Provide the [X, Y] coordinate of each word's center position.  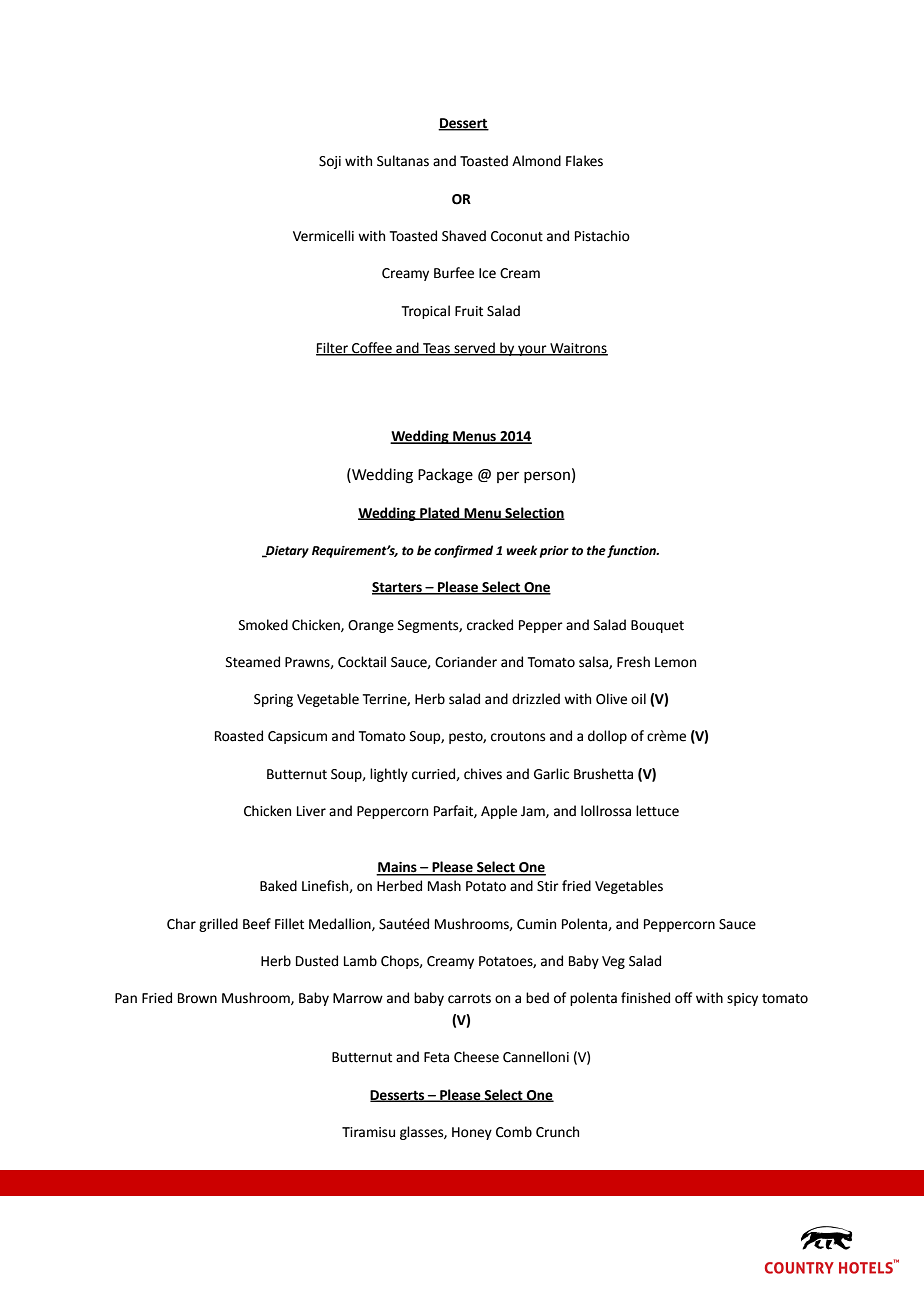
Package [445, 476]
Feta [436, 1057]
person [547, 477]
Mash [444, 886]
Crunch [557, 1132]
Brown [197, 998]
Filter [333, 348]
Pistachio [602, 236]
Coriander [466, 662]
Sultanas [403, 161]
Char [181, 924]
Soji [330, 162]
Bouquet [657, 626]
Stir [548, 886]
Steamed [253, 662]
